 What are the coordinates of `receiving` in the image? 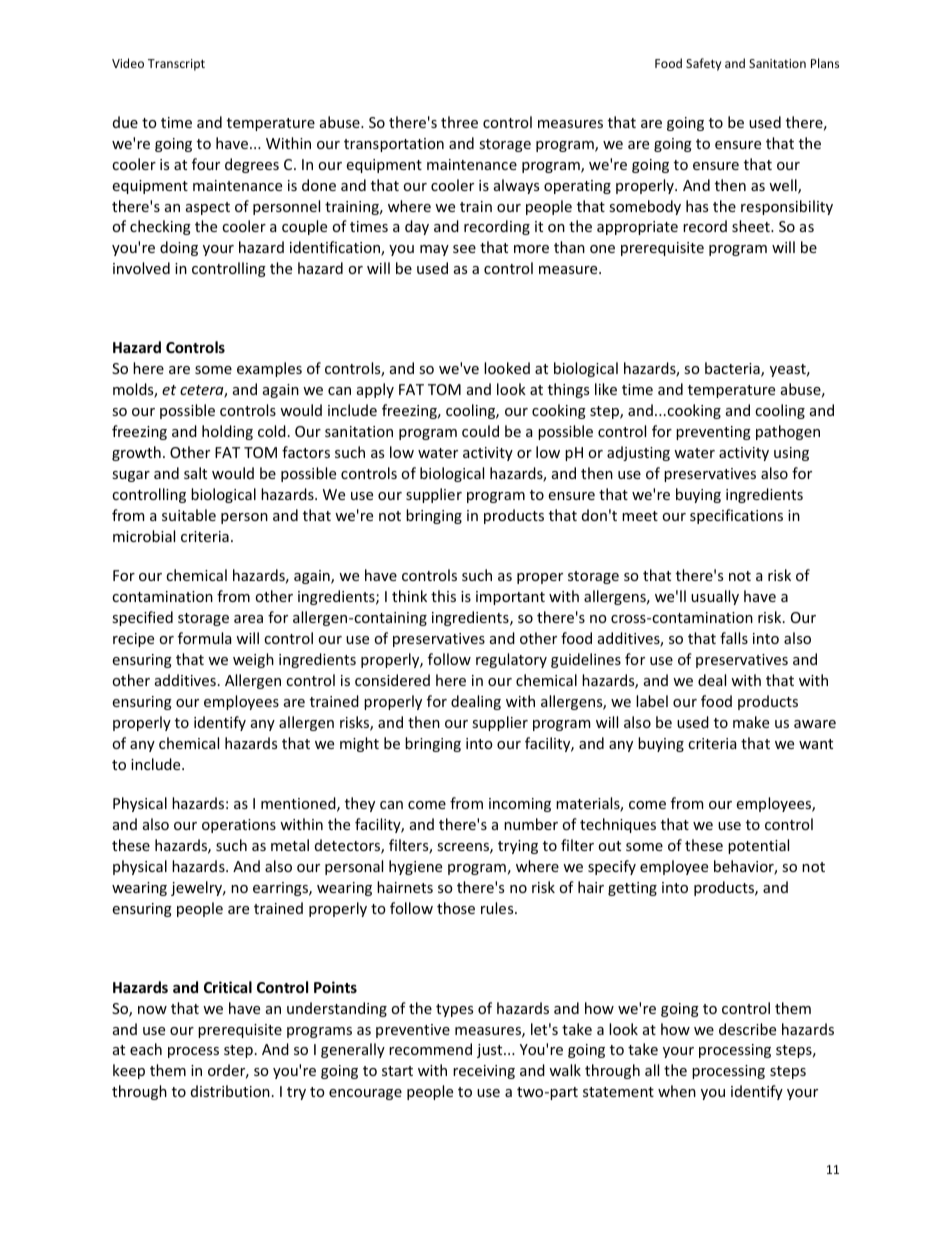 It's located at (484, 1072).
